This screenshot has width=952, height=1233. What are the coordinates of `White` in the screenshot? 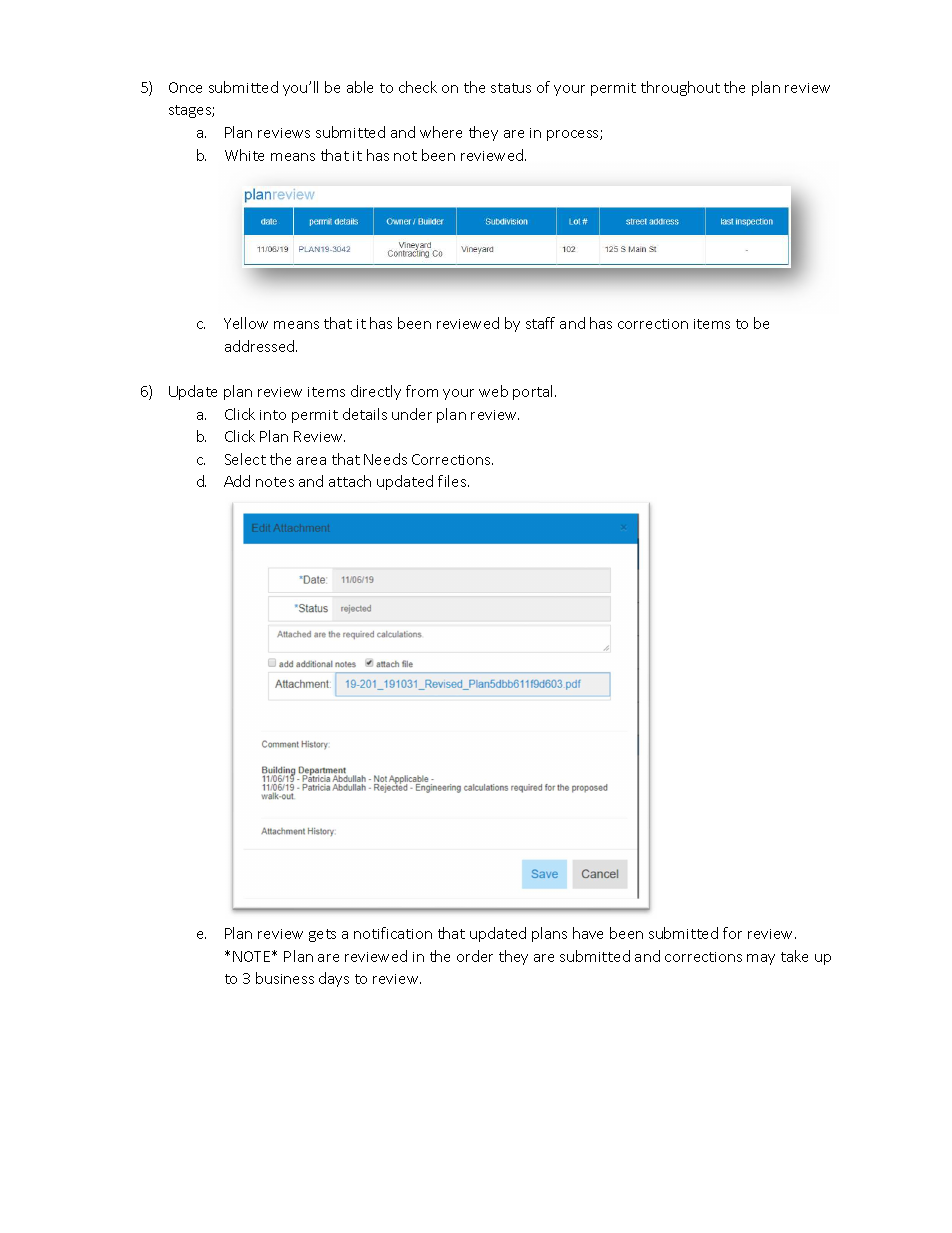 It's located at (244, 155).
